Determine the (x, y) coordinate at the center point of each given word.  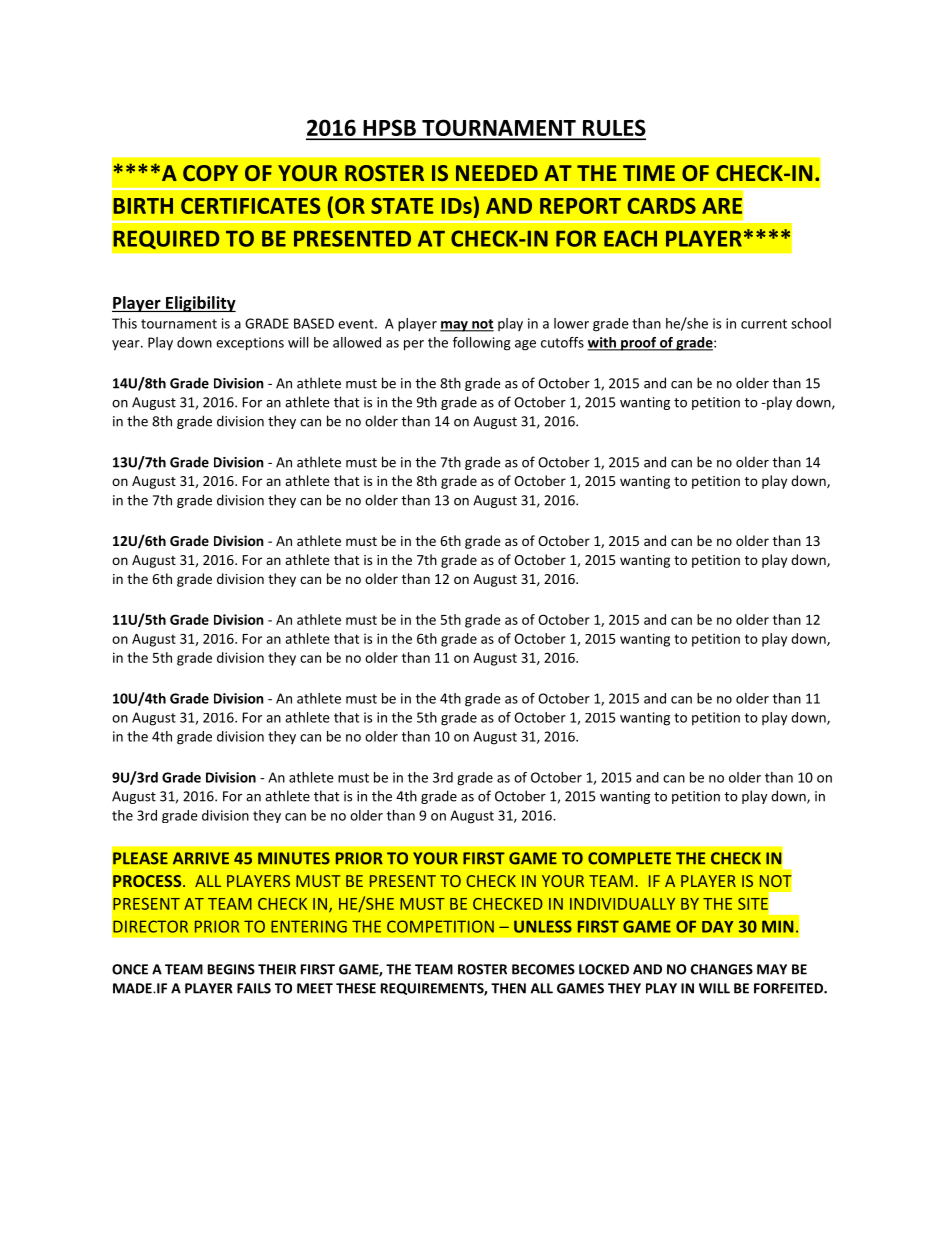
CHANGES (722, 969)
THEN (508, 988)
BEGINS (231, 969)
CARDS (662, 206)
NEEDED (497, 173)
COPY (210, 173)
